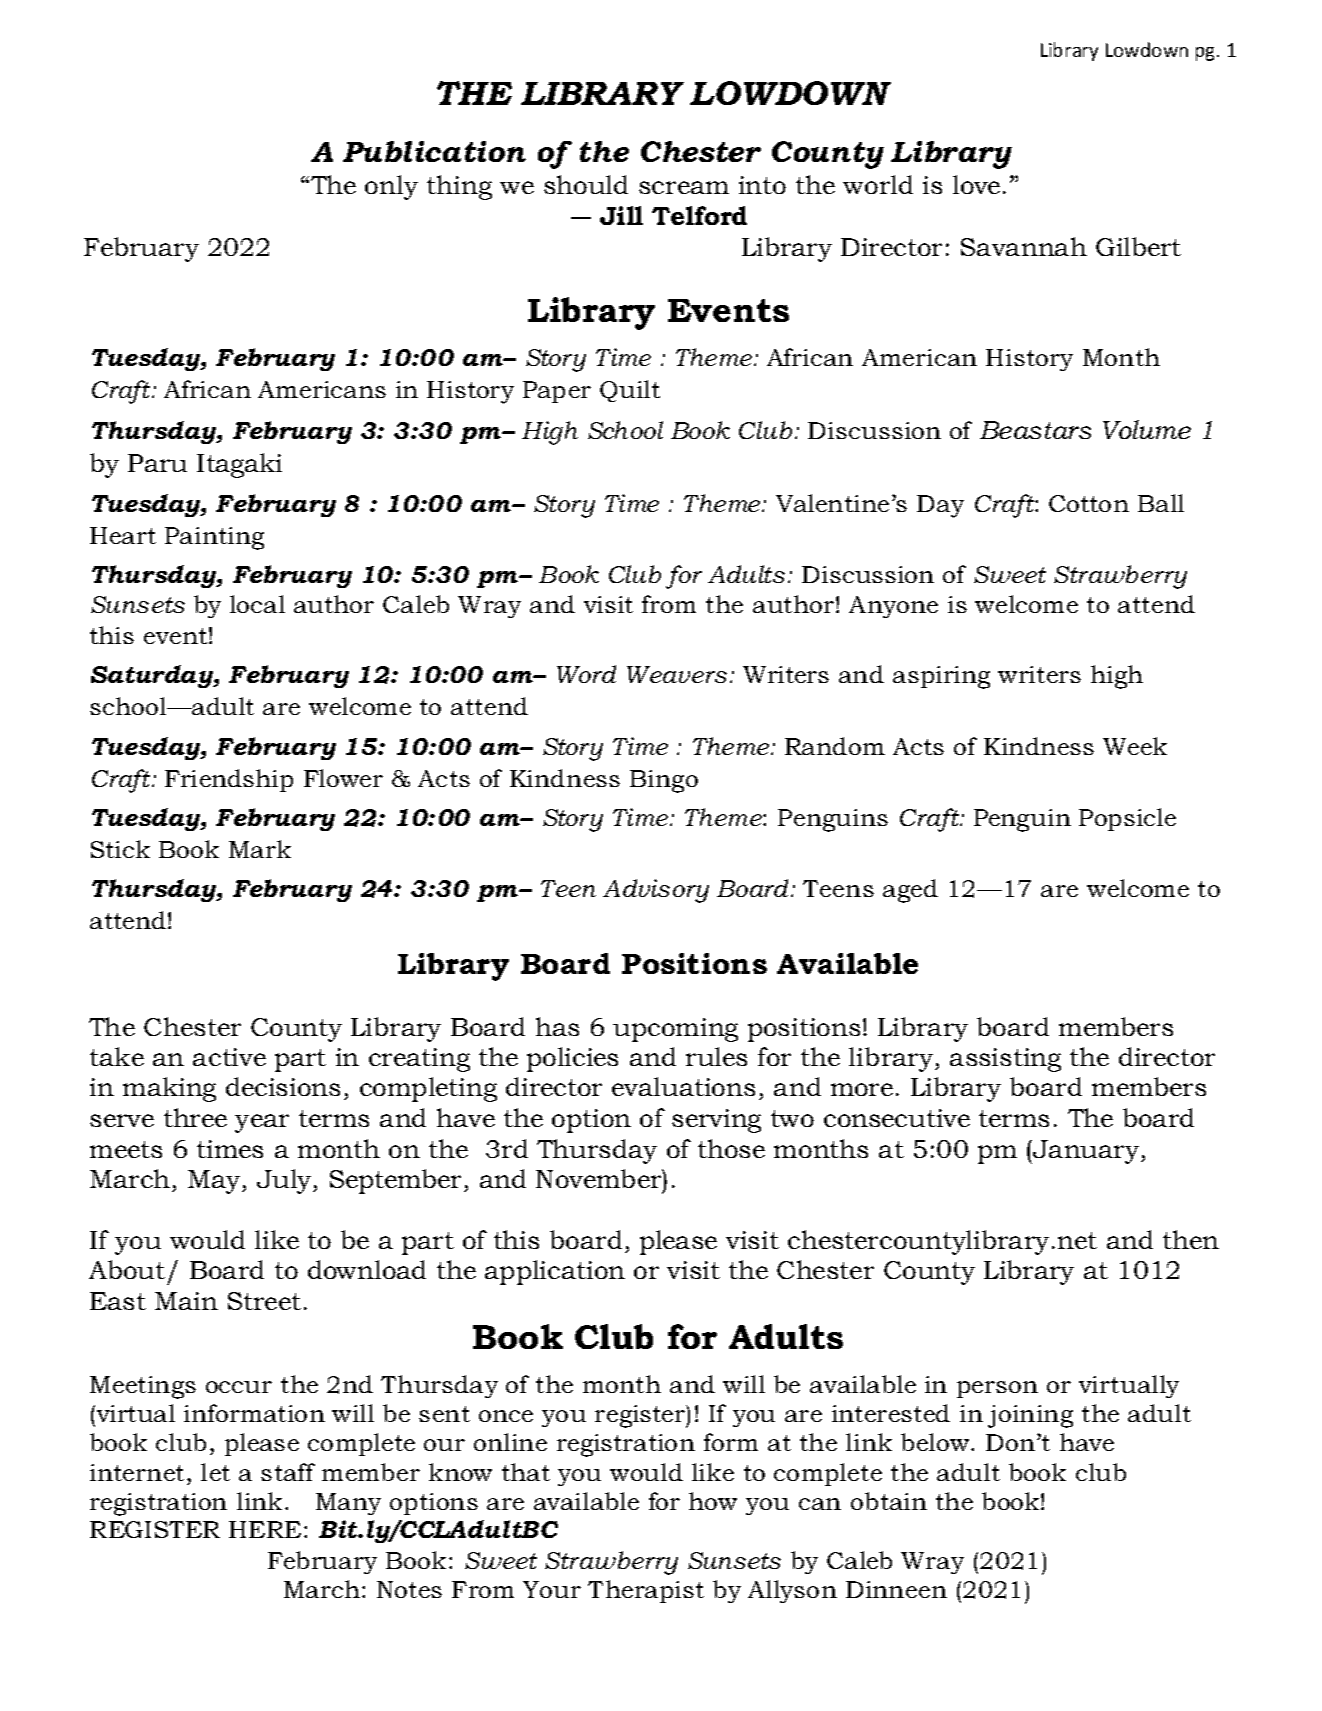  I want to click on Therapist, so click(646, 1591).
